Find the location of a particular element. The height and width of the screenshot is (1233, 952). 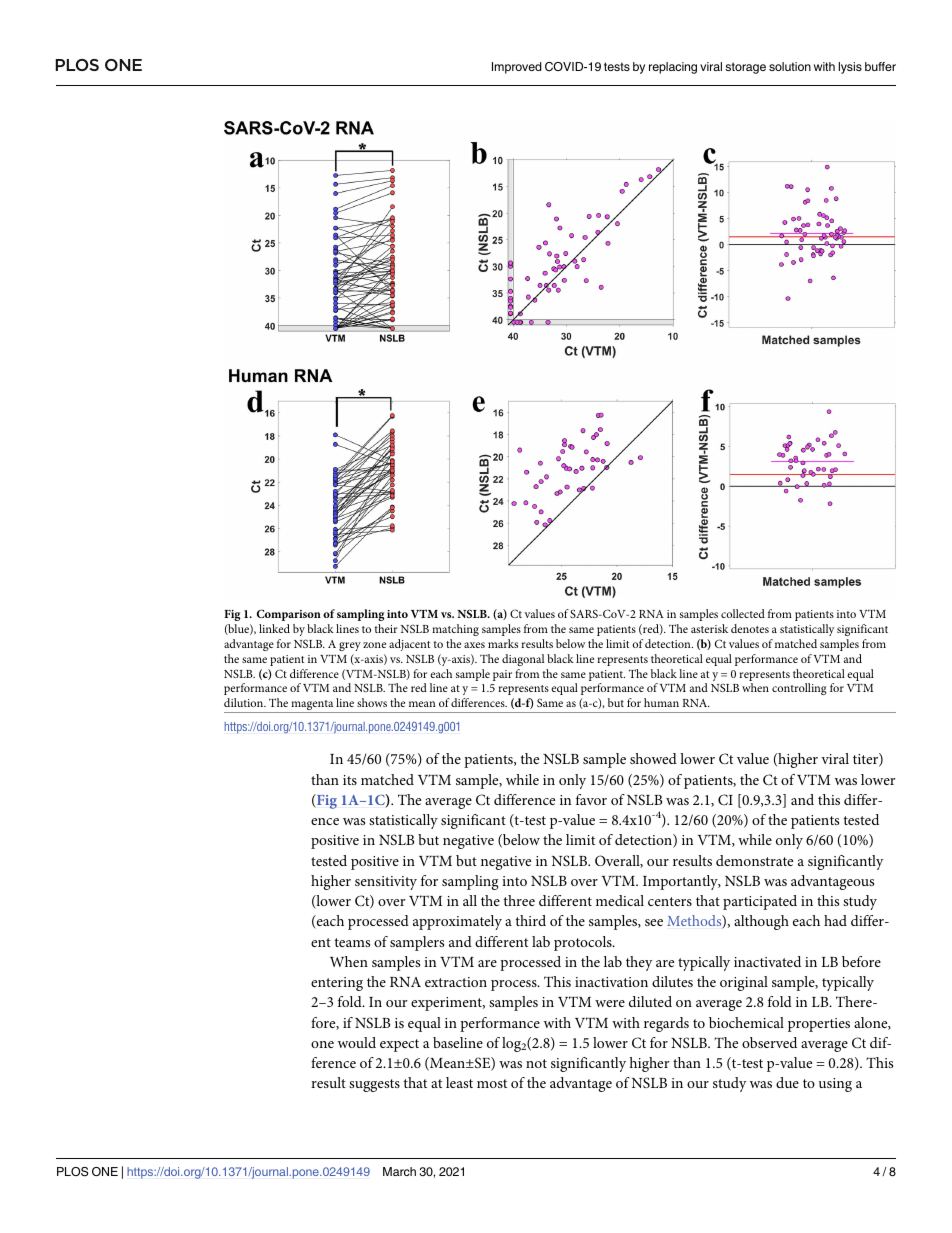

replacing is located at coordinates (673, 68).
